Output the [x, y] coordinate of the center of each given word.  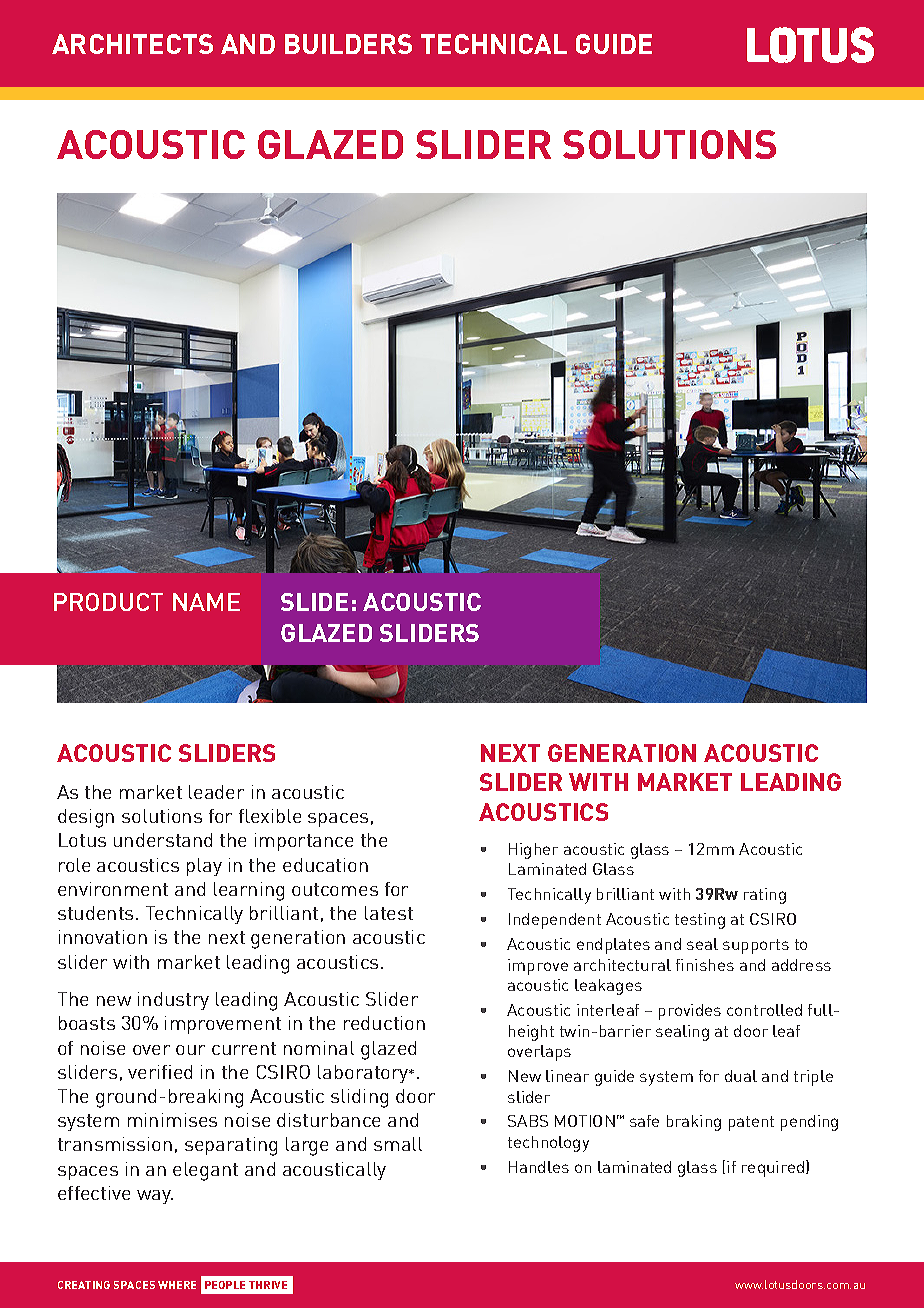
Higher [533, 851]
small [398, 1144]
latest [389, 913]
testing [700, 921]
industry [173, 1001]
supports [756, 946]
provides [690, 1012]
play [204, 867]
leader [216, 792]
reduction [384, 1023]
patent [751, 1123]
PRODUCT [108, 602]
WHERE [177, 1285]
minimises [172, 1120]
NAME [206, 602]
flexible [270, 816]
